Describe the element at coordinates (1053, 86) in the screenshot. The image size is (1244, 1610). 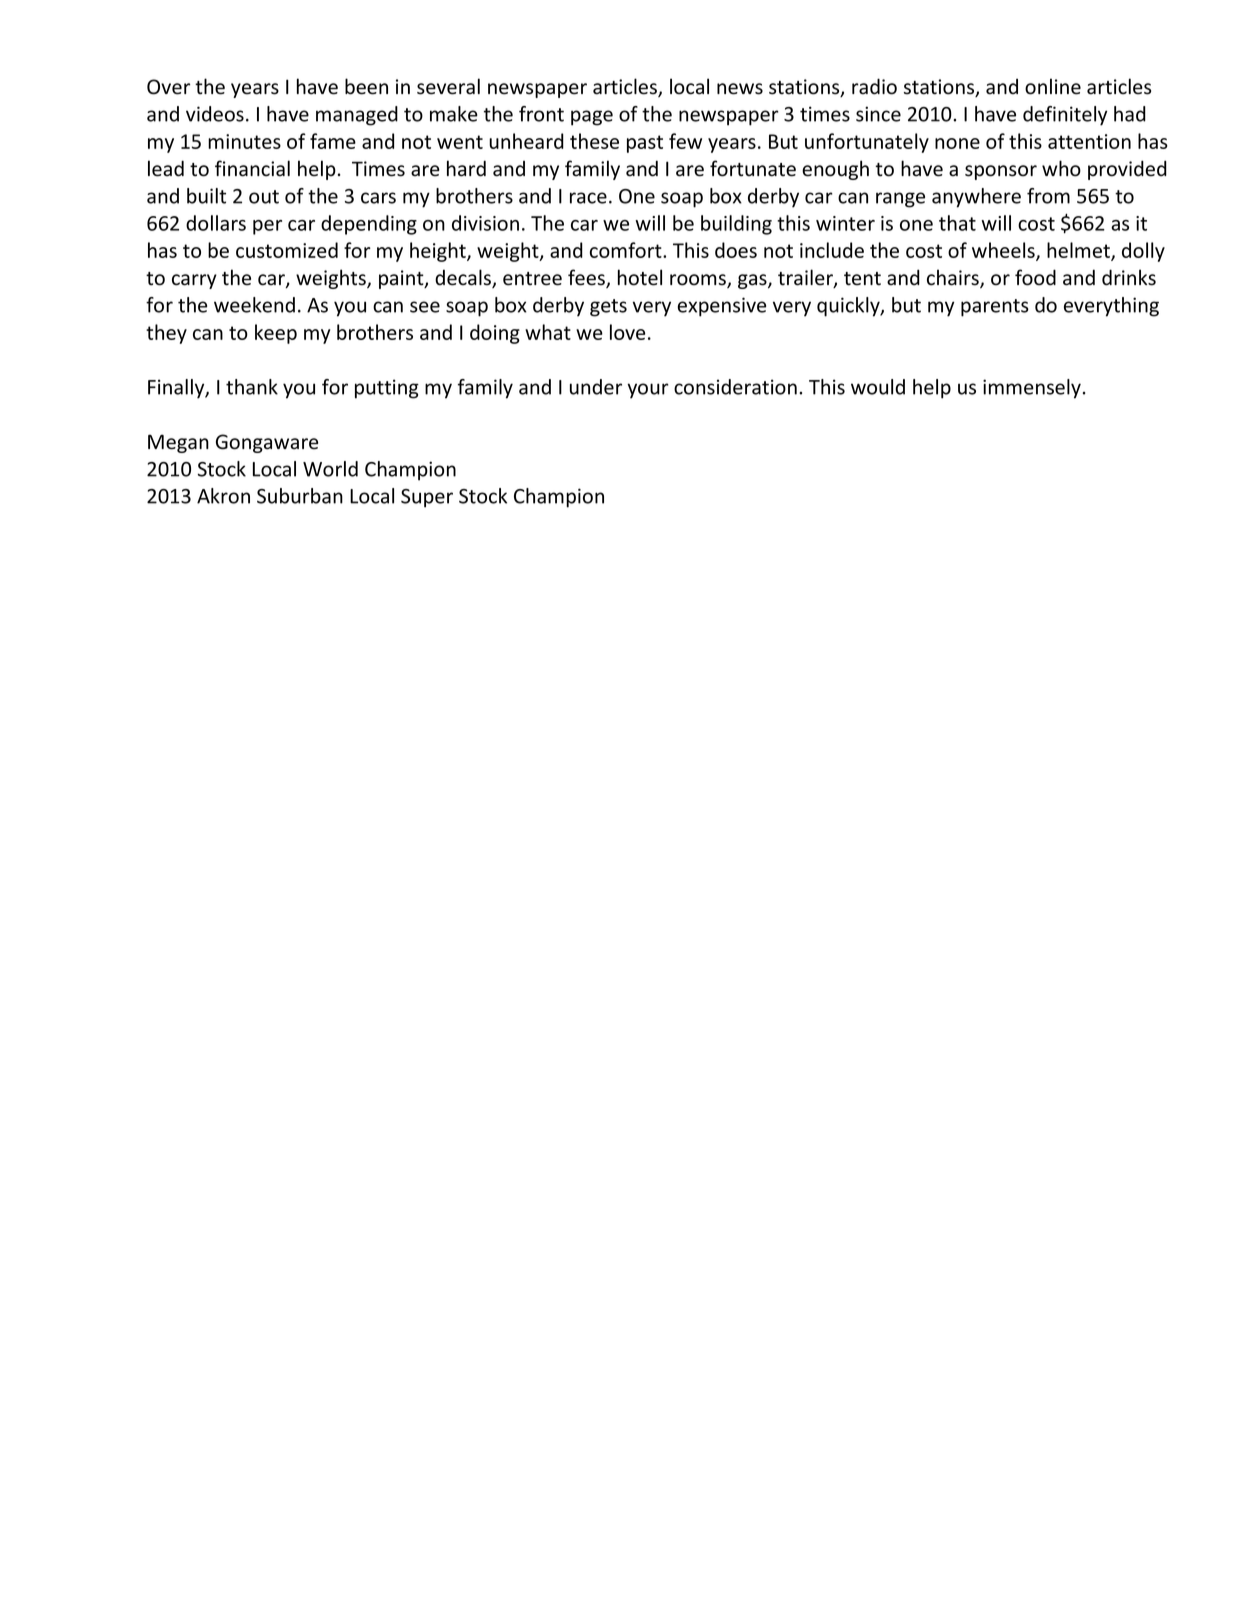
I see `online` at that location.
